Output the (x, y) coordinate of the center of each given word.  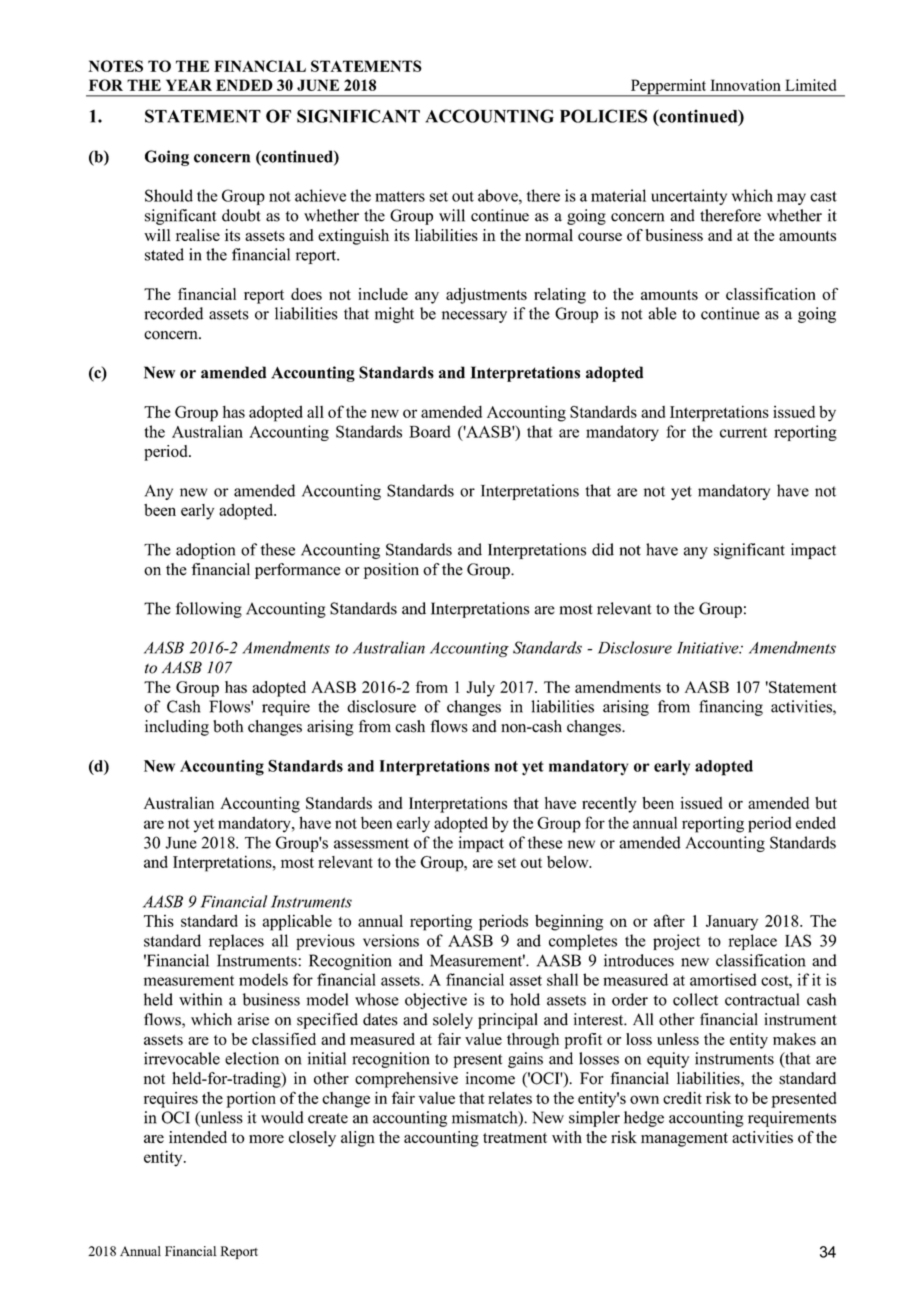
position (391, 571)
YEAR (189, 85)
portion (251, 1100)
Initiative (709, 648)
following (209, 610)
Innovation (745, 85)
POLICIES (603, 116)
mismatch (486, 1118)
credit (682, 1098)
